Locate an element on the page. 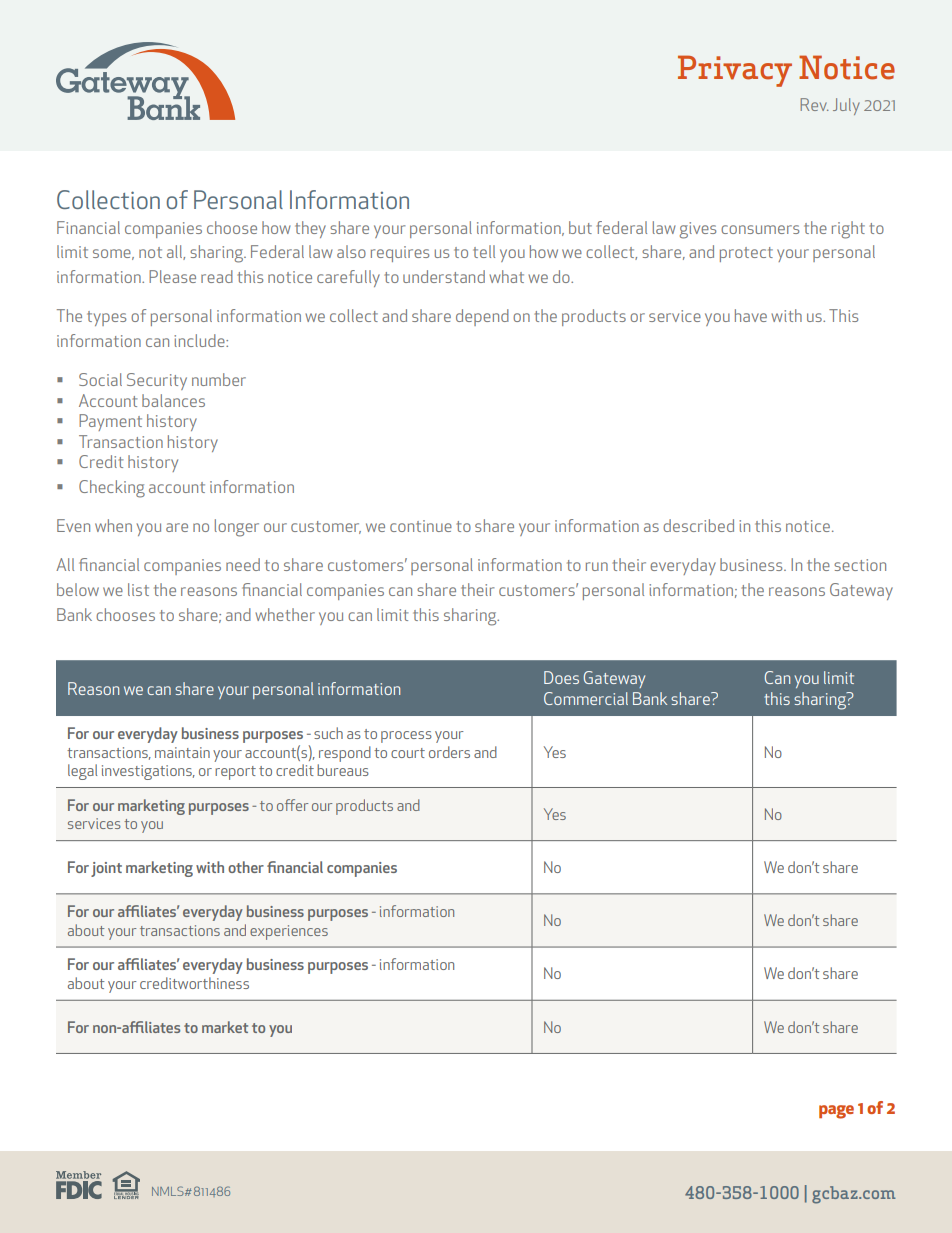 Image resolution: width=952 pixels, height=1233 pixels. experiences is located at coordinates (289, 932).
